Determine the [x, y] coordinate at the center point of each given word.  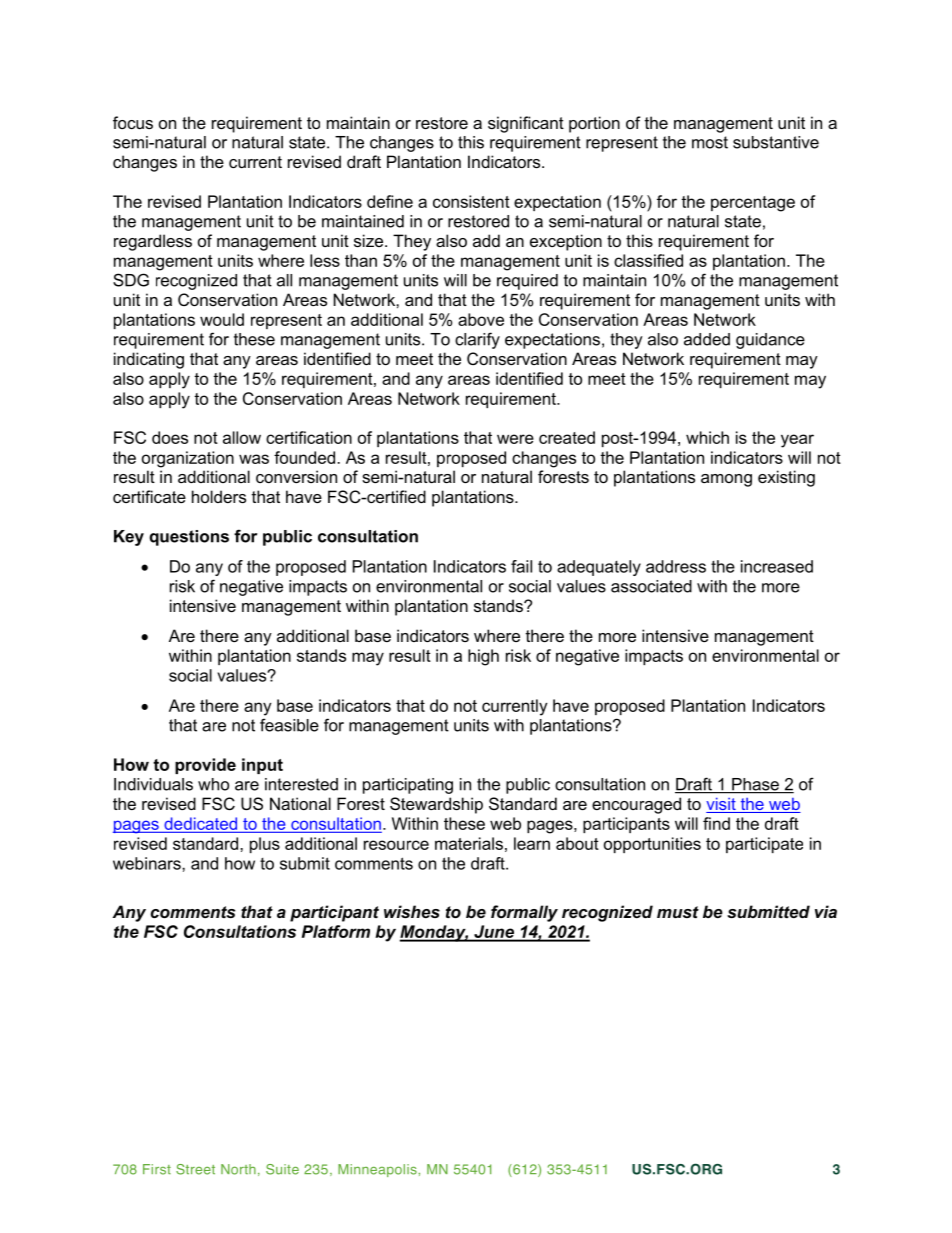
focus [133, 122]
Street [195, 1169]
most [710, 142]
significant [526, 124]
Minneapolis [378, 1170]
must [678, 912]
